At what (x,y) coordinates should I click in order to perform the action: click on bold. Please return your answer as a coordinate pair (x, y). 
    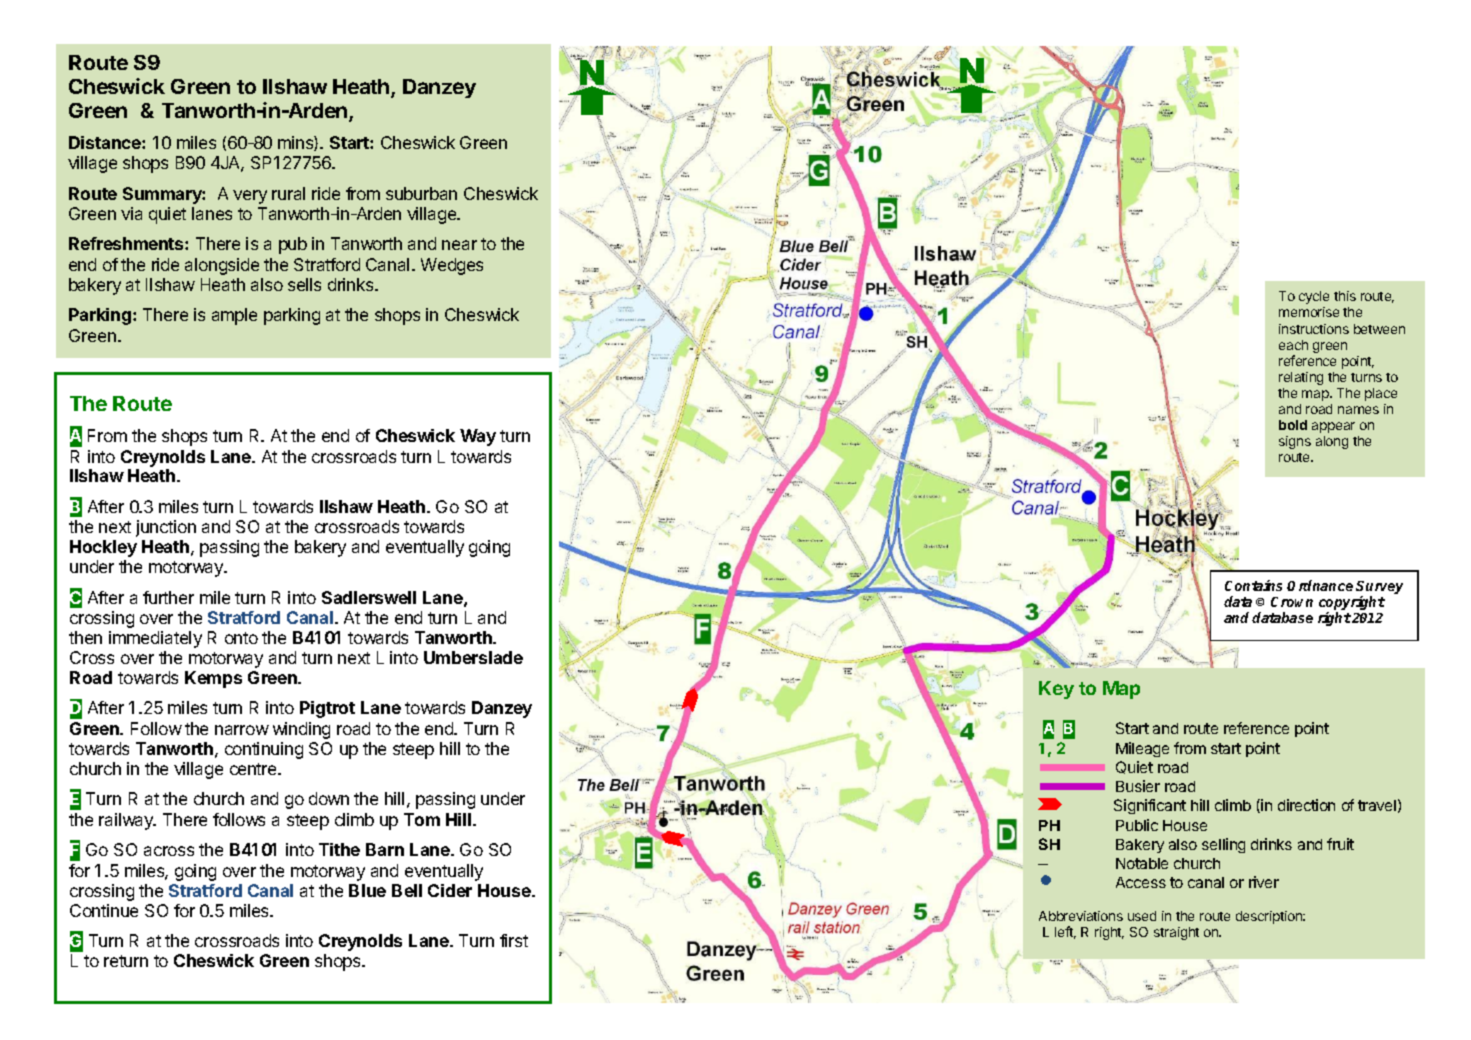
    Looking at the image, I should click on (1293, 425).
